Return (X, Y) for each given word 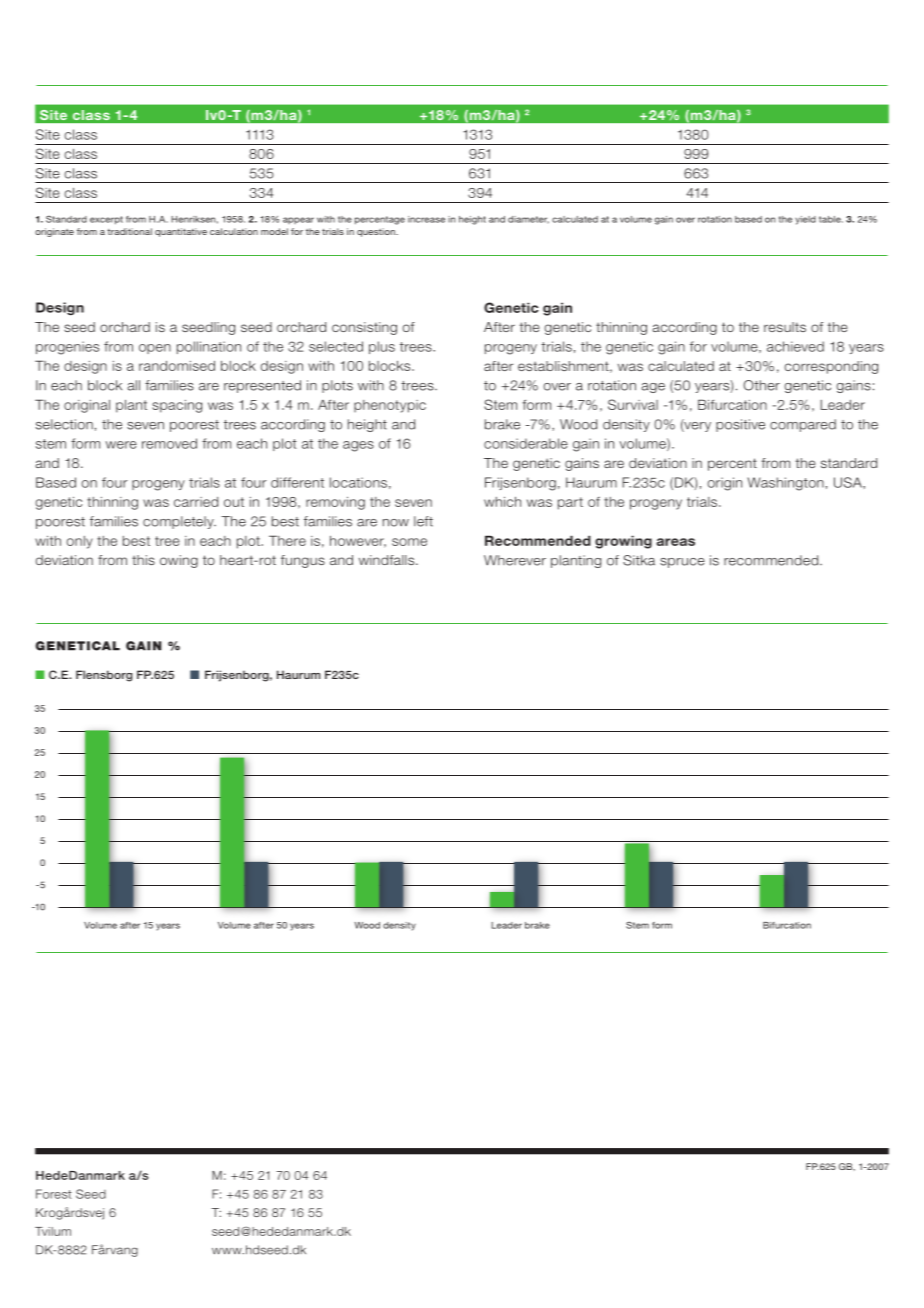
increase (426, 219)
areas (675, 542)
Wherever (515, 560)
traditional (129, 231)
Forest (54, 1194)
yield (805, 220)
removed (169, 443)
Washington (785, 484)
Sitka (639, 560)
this (143, 560)
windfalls (388, 560)
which (502, 502)
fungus (303, 561)
